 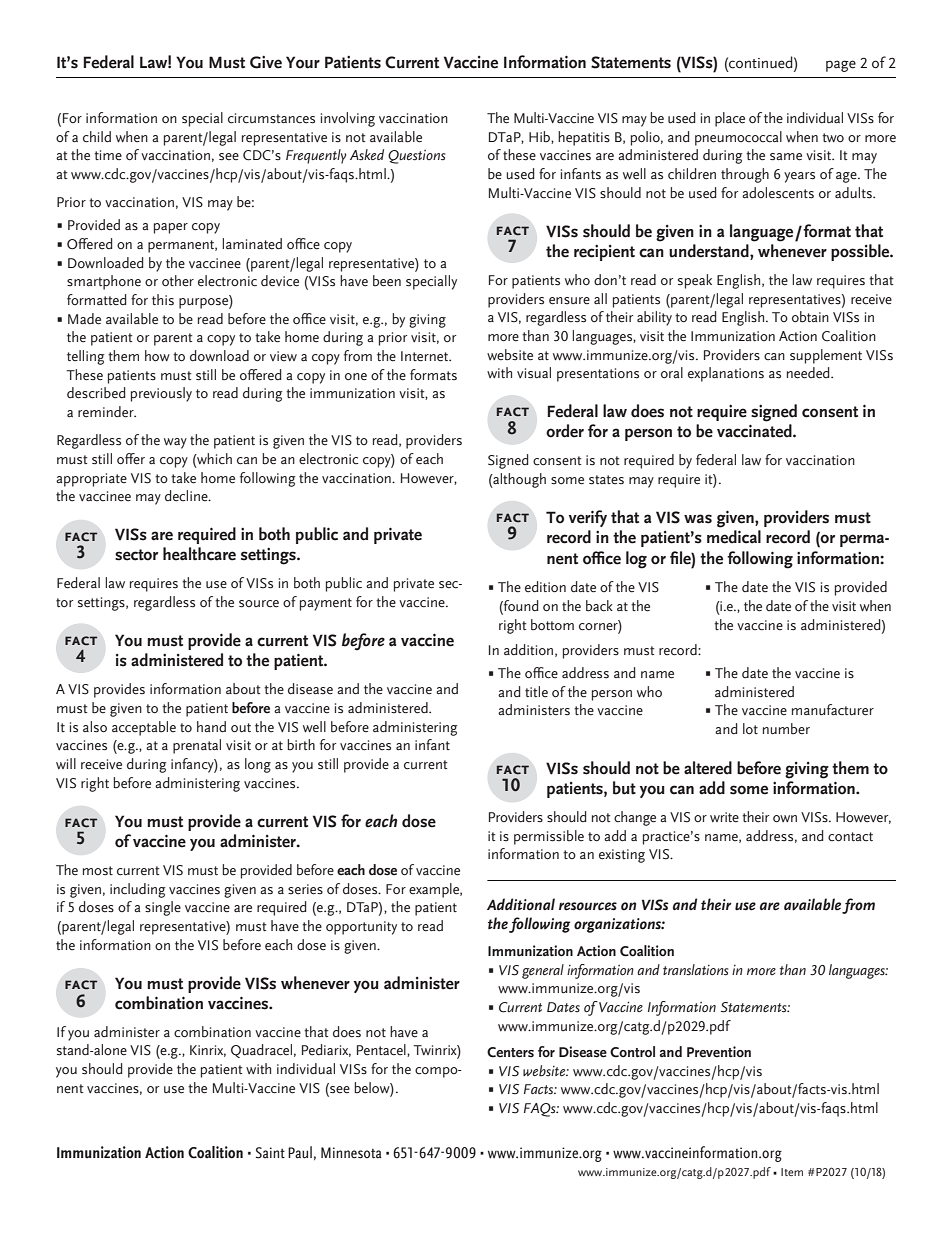 What do you see at coordinates (724, 817) in the screenshot?
I see `write` at bounding box center [724, 817].
